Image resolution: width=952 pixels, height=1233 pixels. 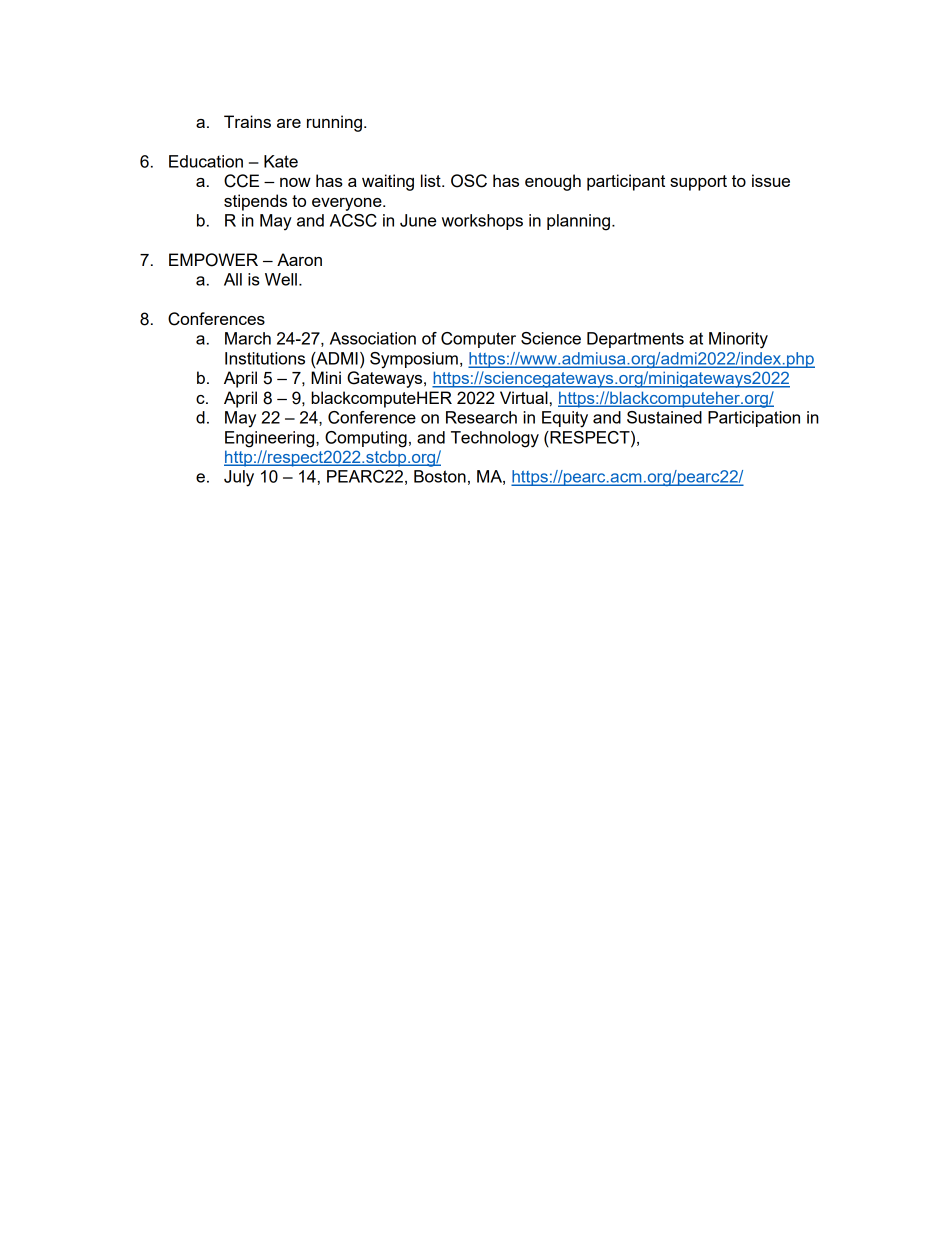 What do you see at coordinates (281, 279) in the document?
I see `Well` at bounding box center [281, 279].
